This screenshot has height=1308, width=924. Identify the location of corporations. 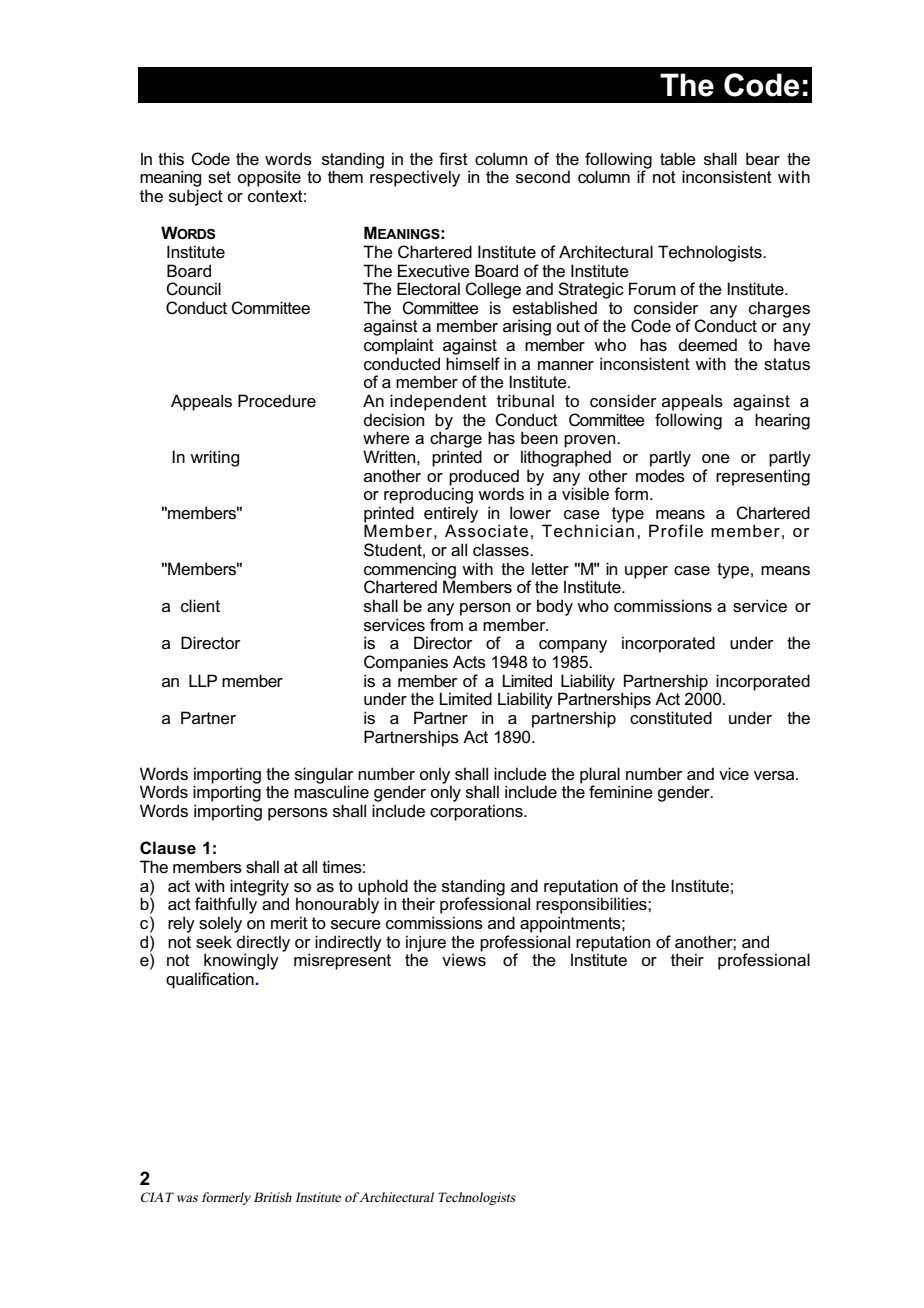
(477, 812).
